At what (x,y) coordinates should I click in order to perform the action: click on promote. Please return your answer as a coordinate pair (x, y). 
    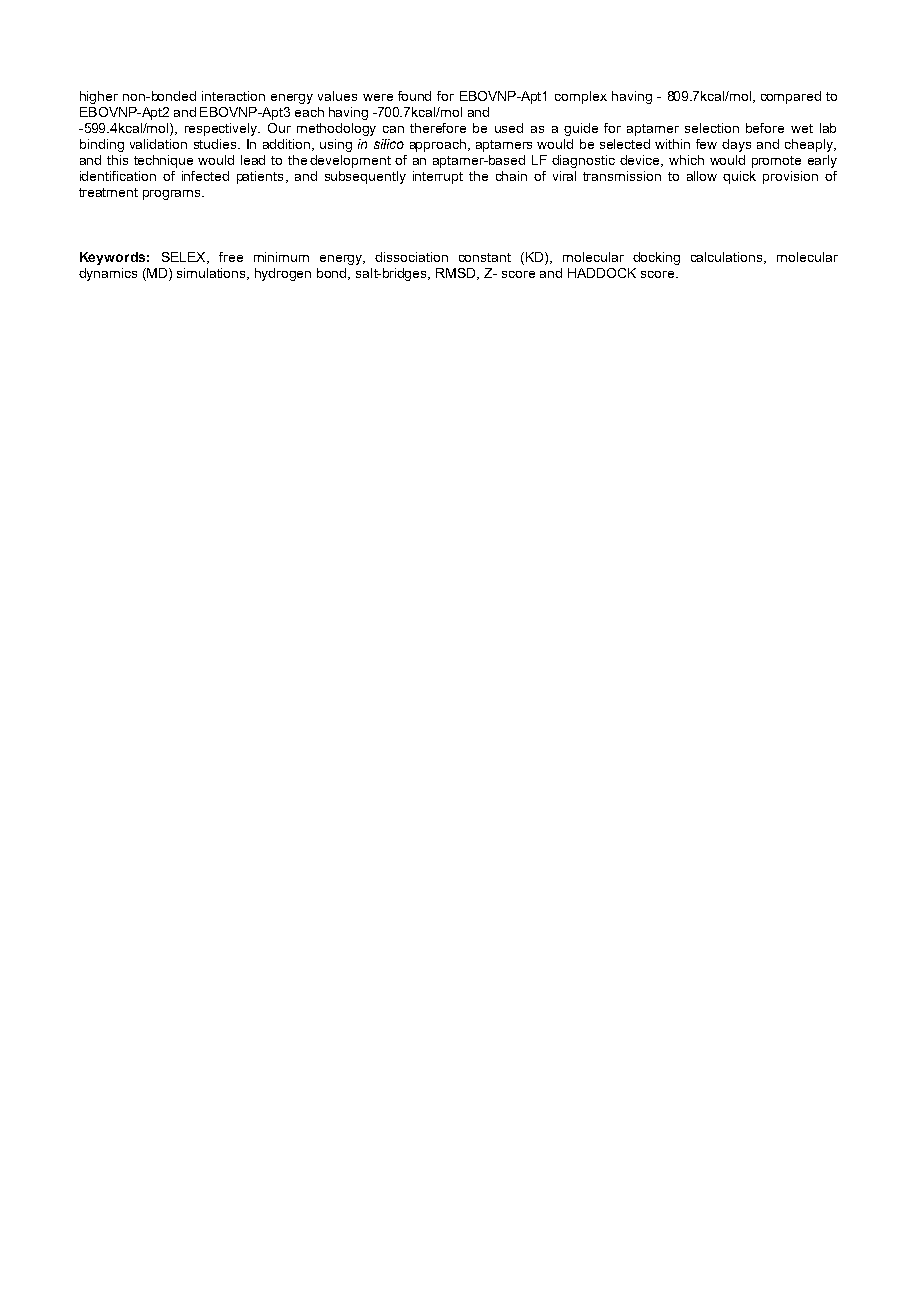
    Looking at the image, I should click on (776, 162).
